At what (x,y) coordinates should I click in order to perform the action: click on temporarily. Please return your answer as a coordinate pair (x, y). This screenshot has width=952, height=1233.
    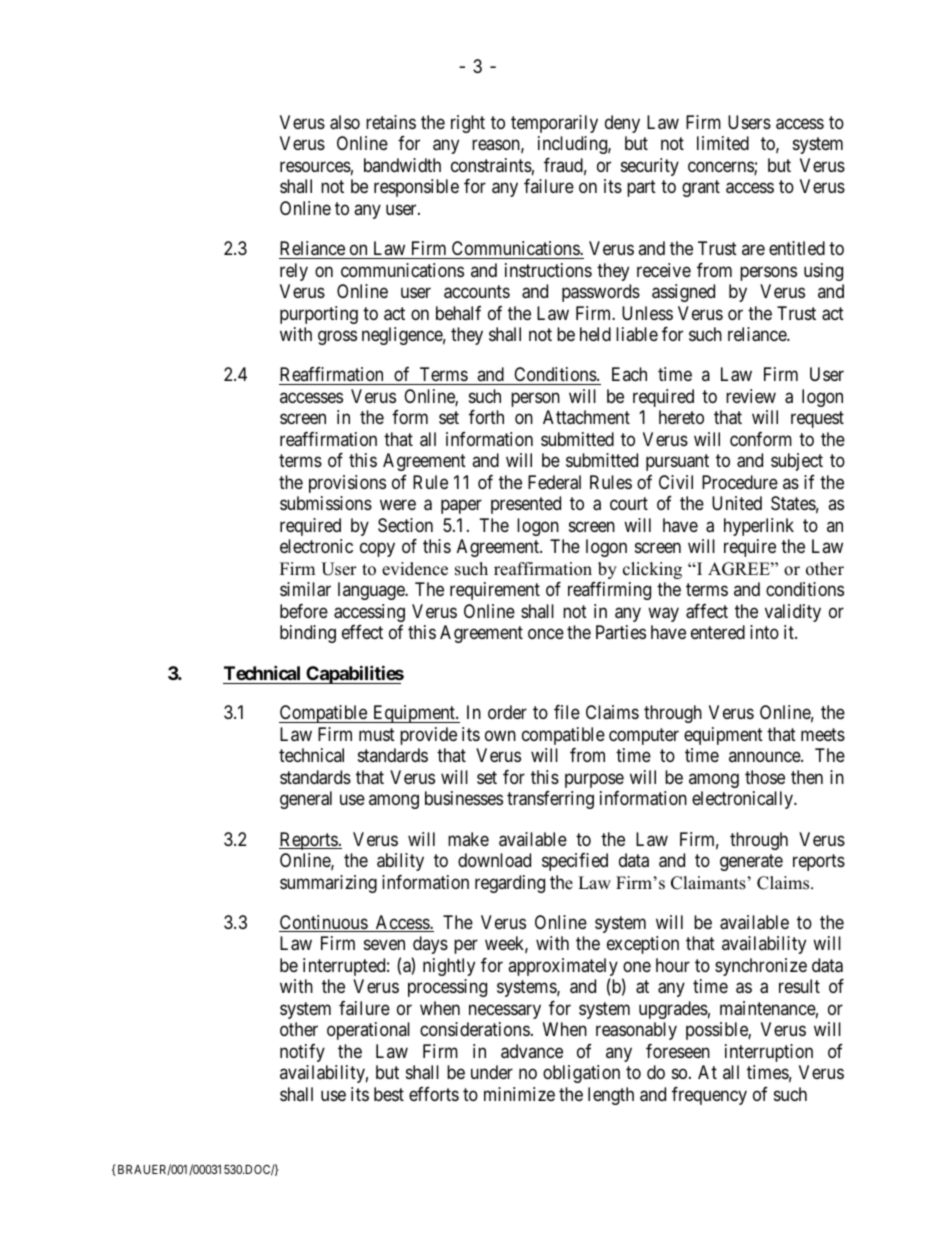
    Looking at the image, I should click on (554, 124).
